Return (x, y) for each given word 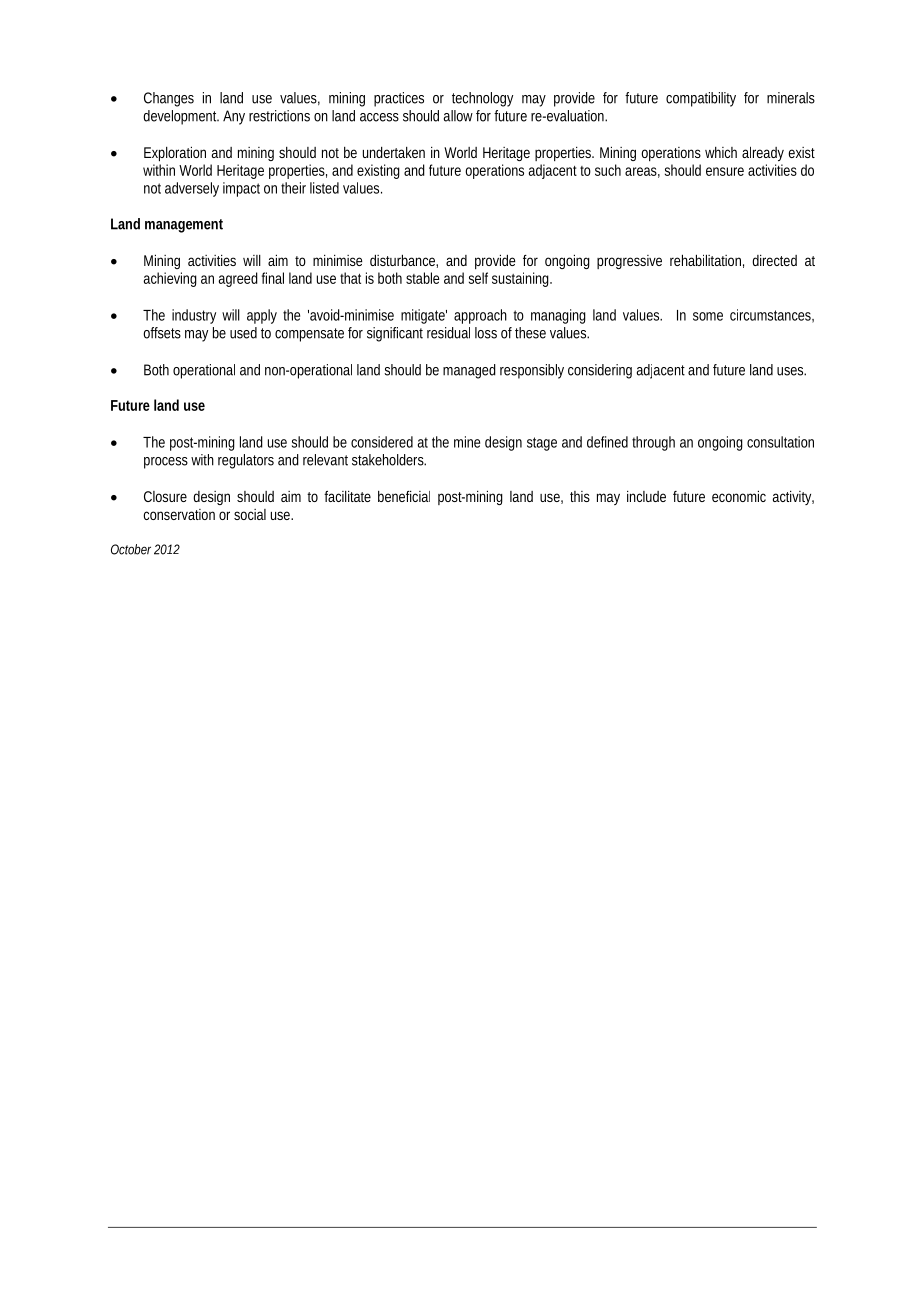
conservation (179, 514)
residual (448, 333)
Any (234, 117)
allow (458, 116)
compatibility (701, 99)
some (708, 316)
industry (194, 316)
